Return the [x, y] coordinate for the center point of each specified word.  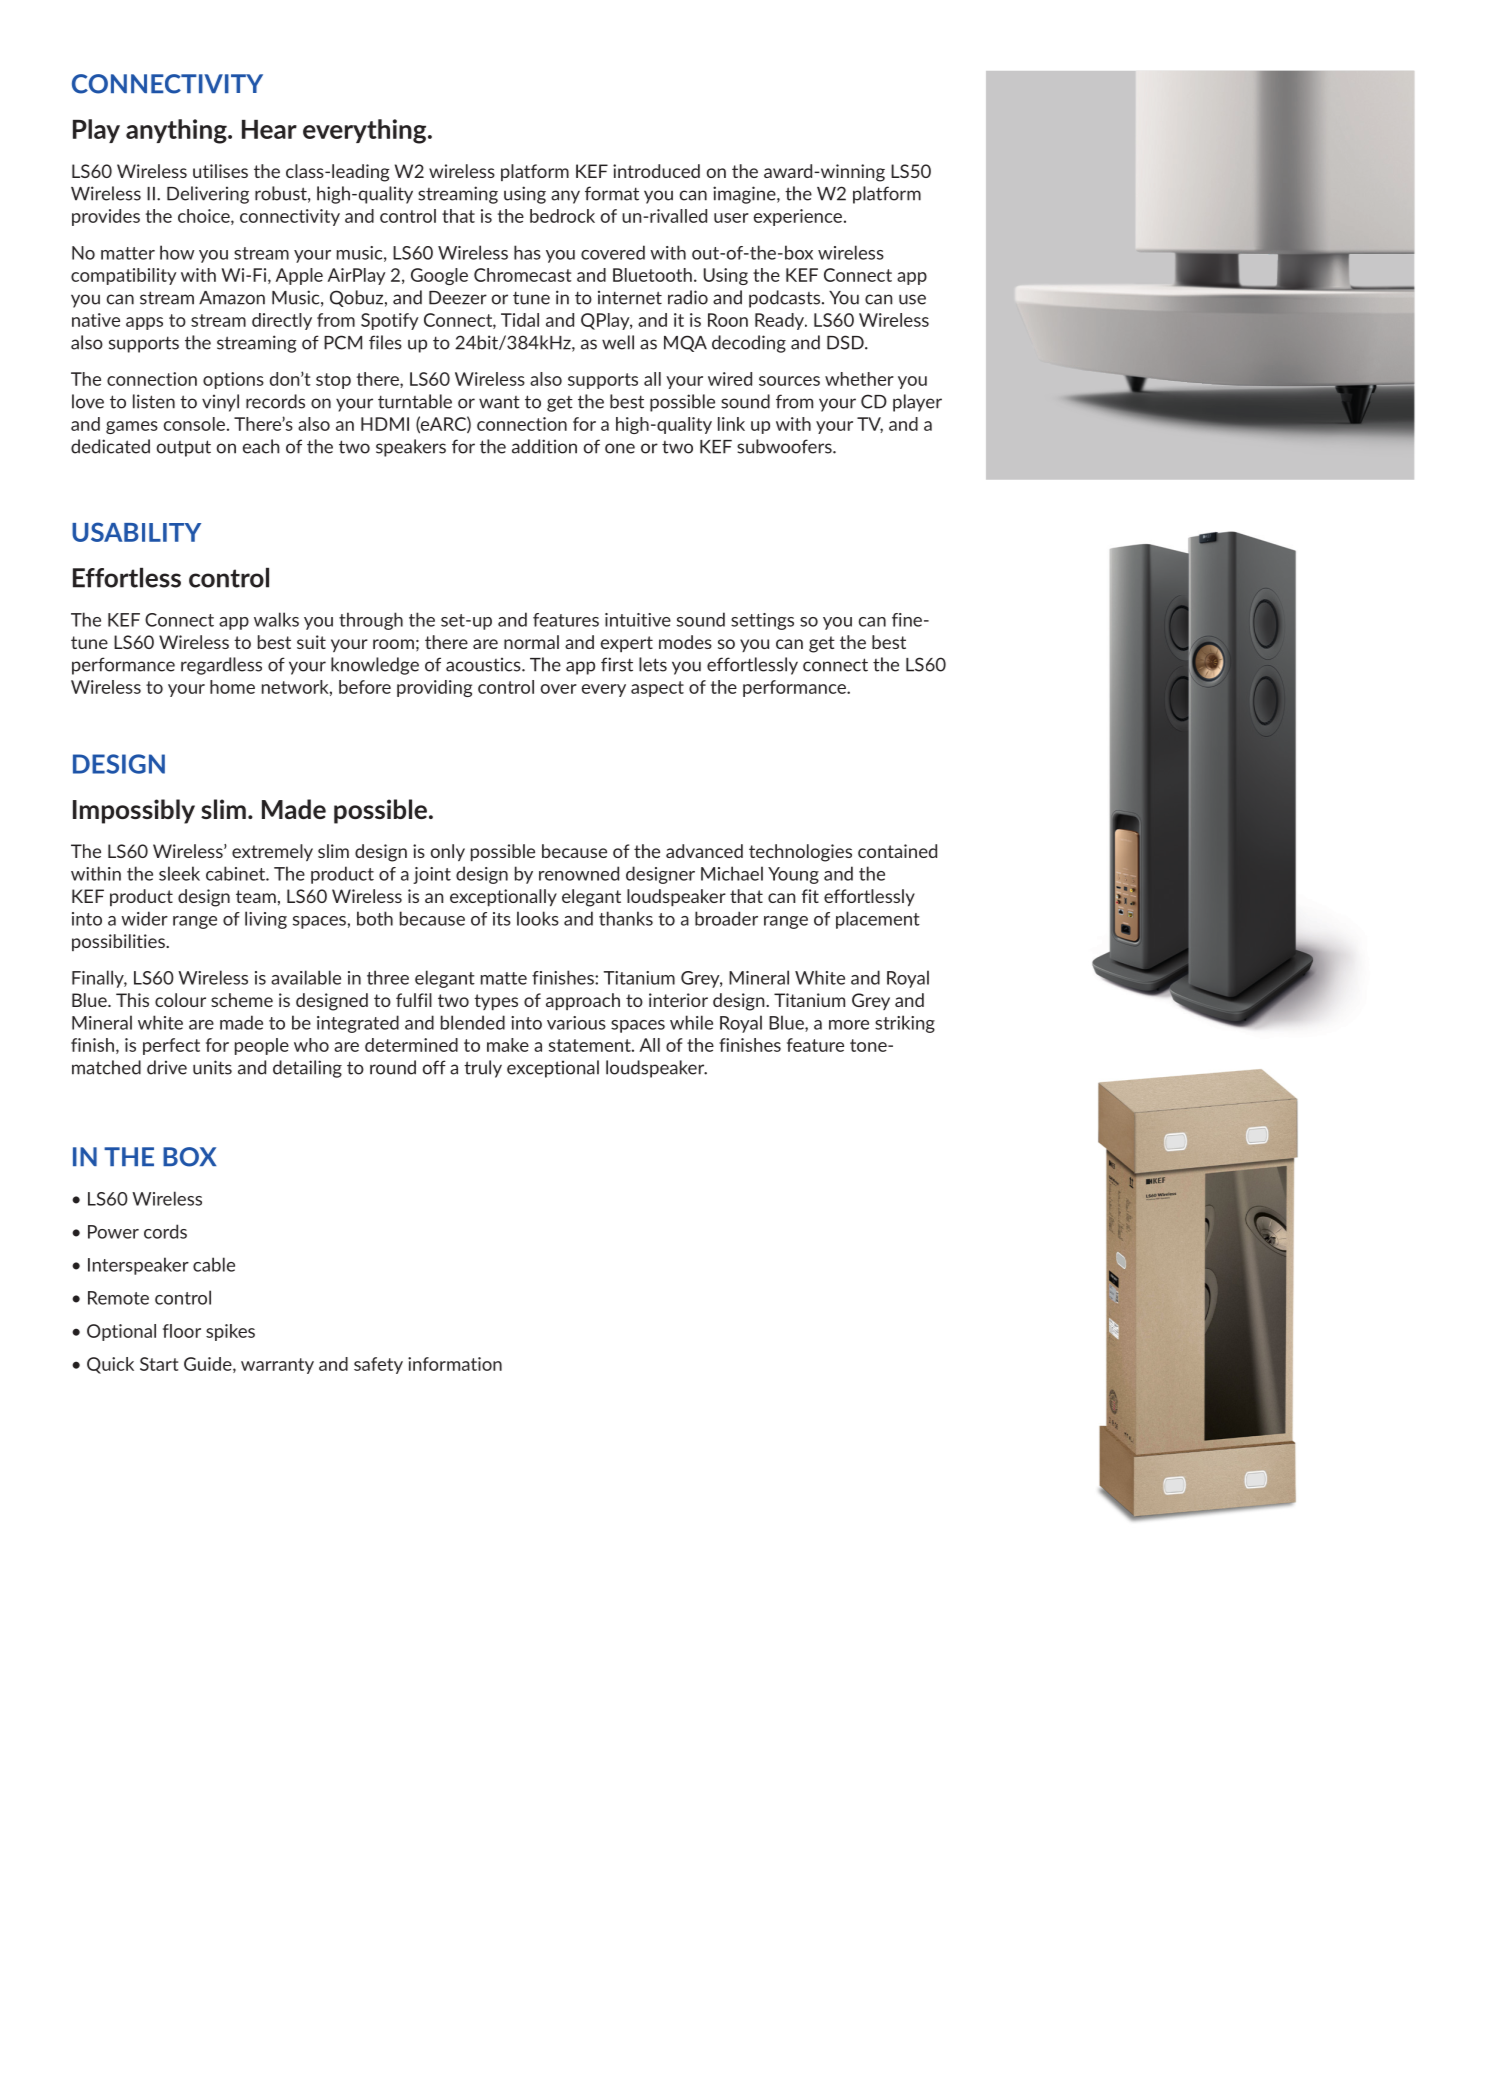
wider [144, 918]
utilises [220, 171]
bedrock [562, 216]
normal [531, 642]
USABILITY [136, 532]
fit [810, 896]
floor [182, 1331]
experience [798, 217]
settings [762, 621]
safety [378, 1365]
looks [538, 918]
